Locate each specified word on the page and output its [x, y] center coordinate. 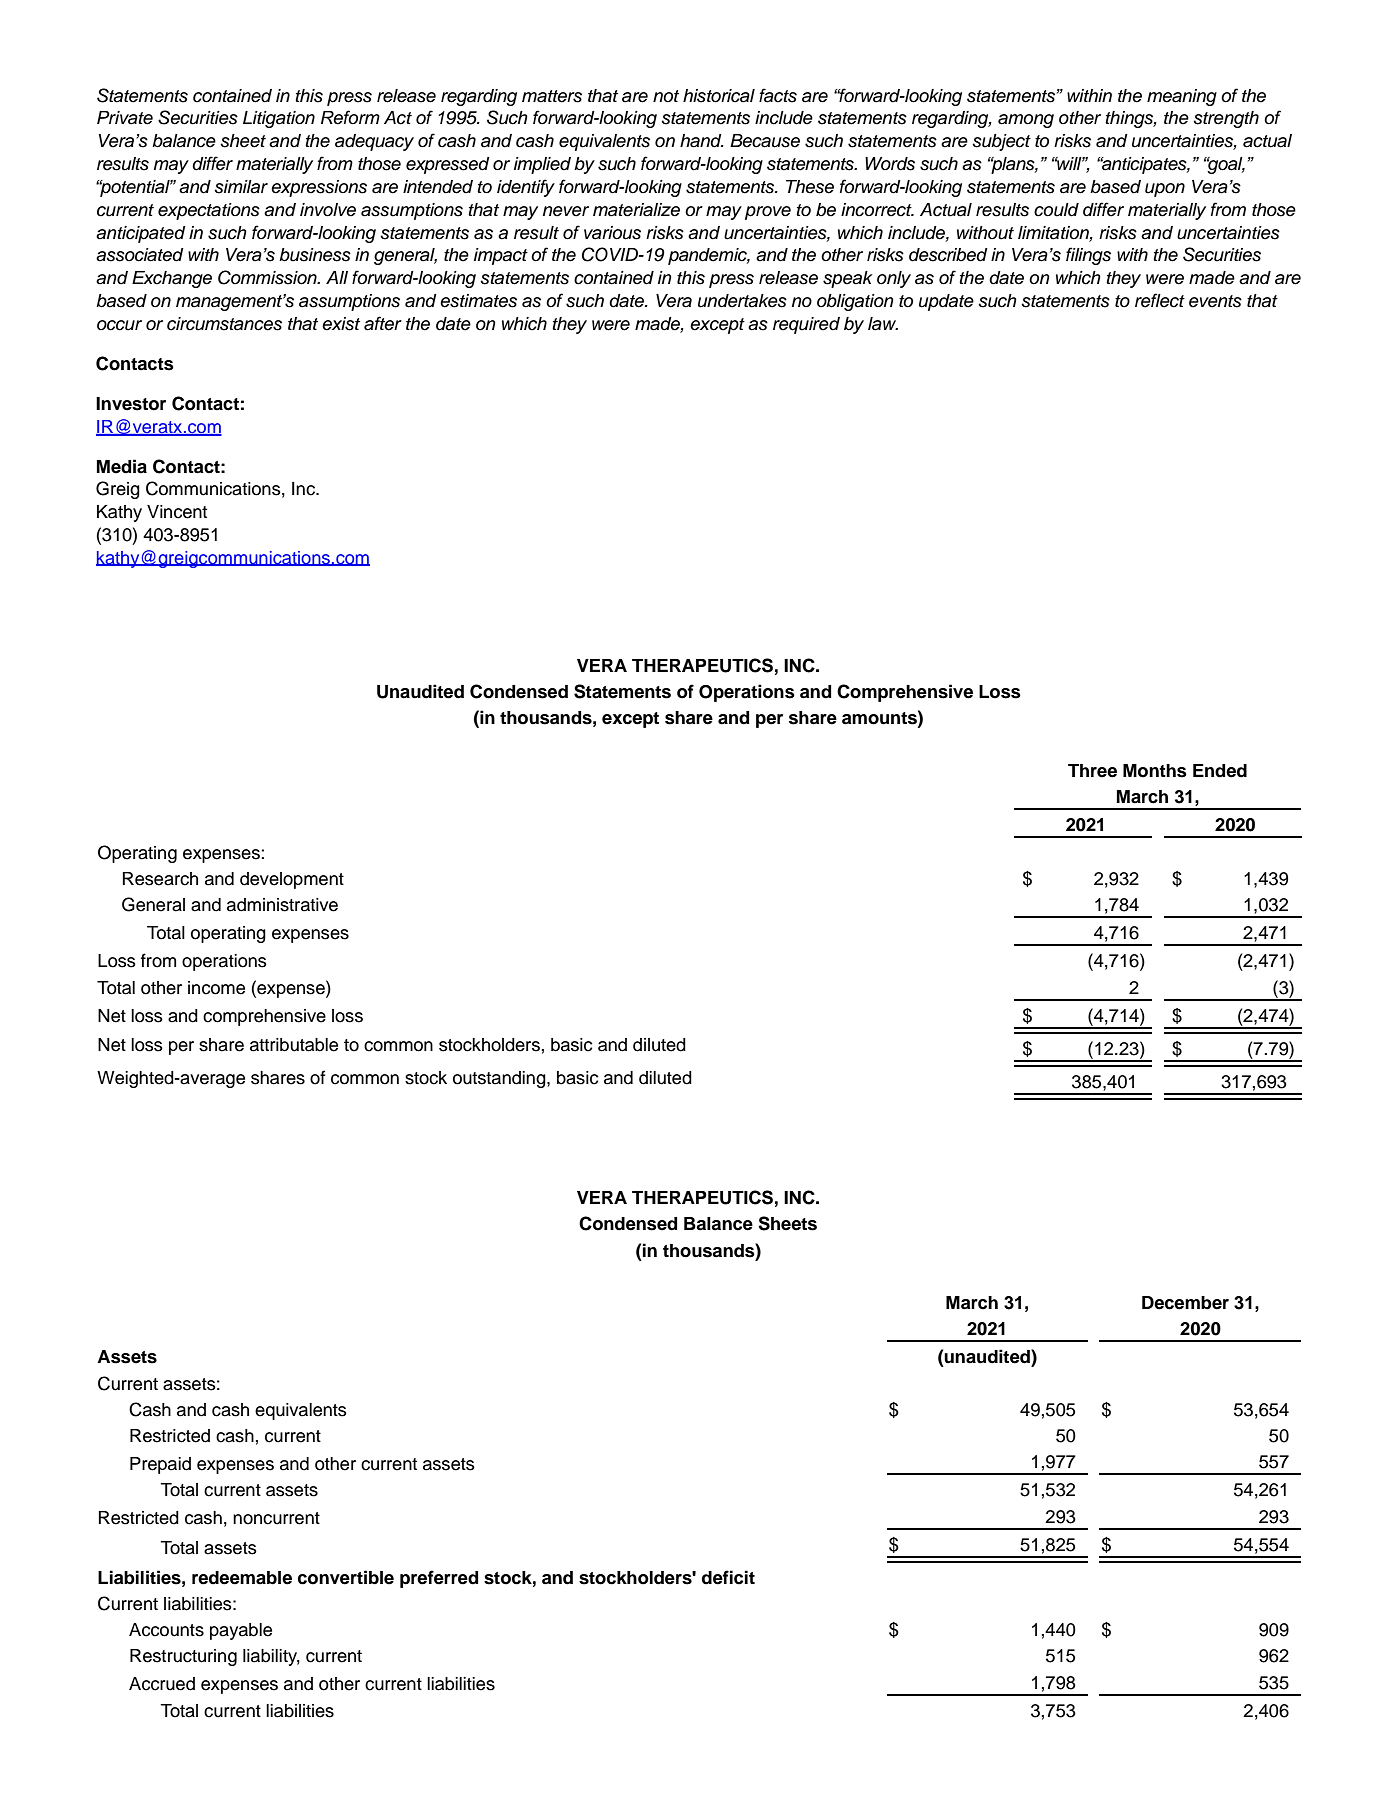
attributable [294, 1045]
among [1026, 121]
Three [1092, 771]
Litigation [279, 119]
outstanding [500, 1079]
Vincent [177, 512]
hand [702, 141]
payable [241, 1631]
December [1185, 1303]
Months [1155, 771]
